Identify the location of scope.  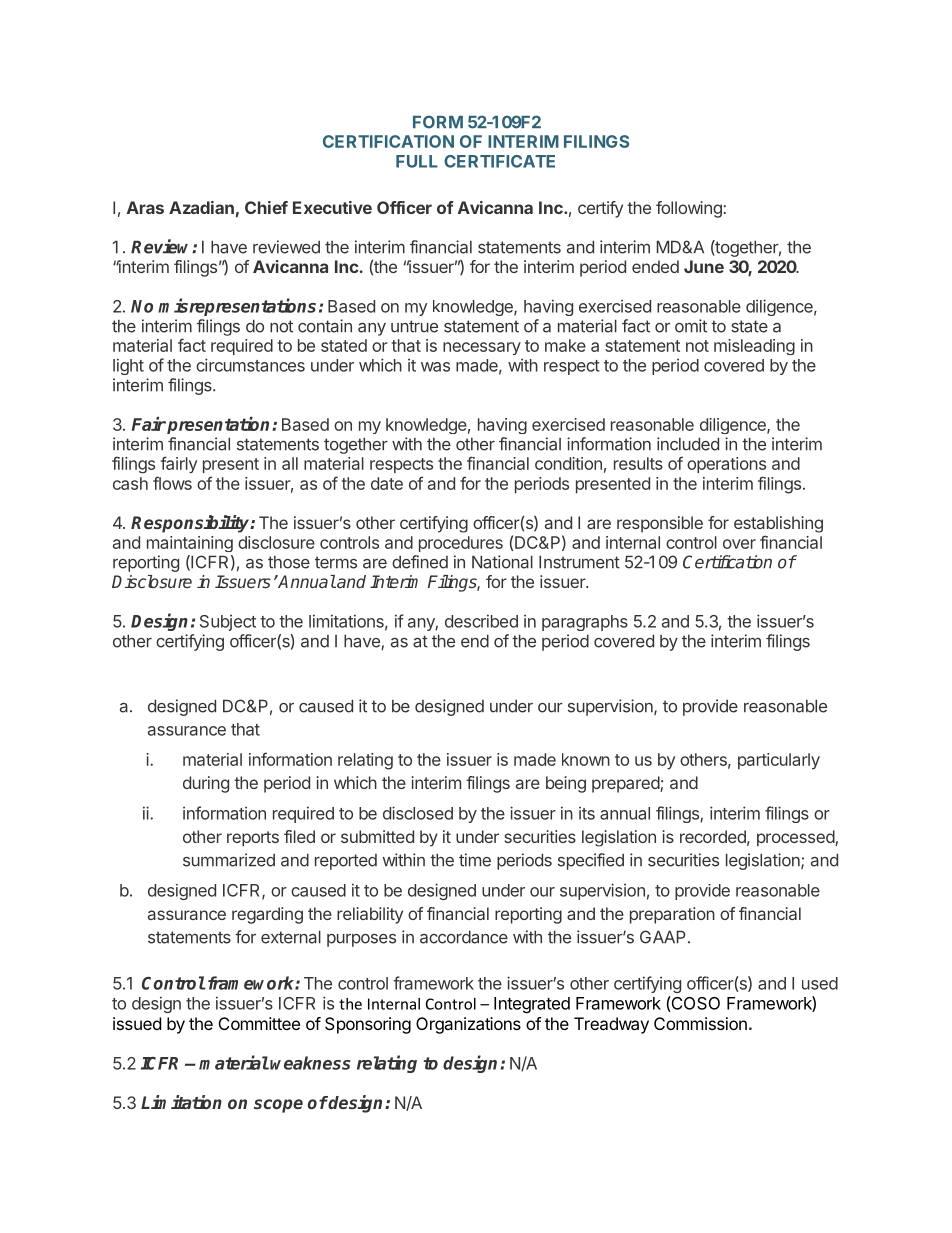
(278, 1106).
